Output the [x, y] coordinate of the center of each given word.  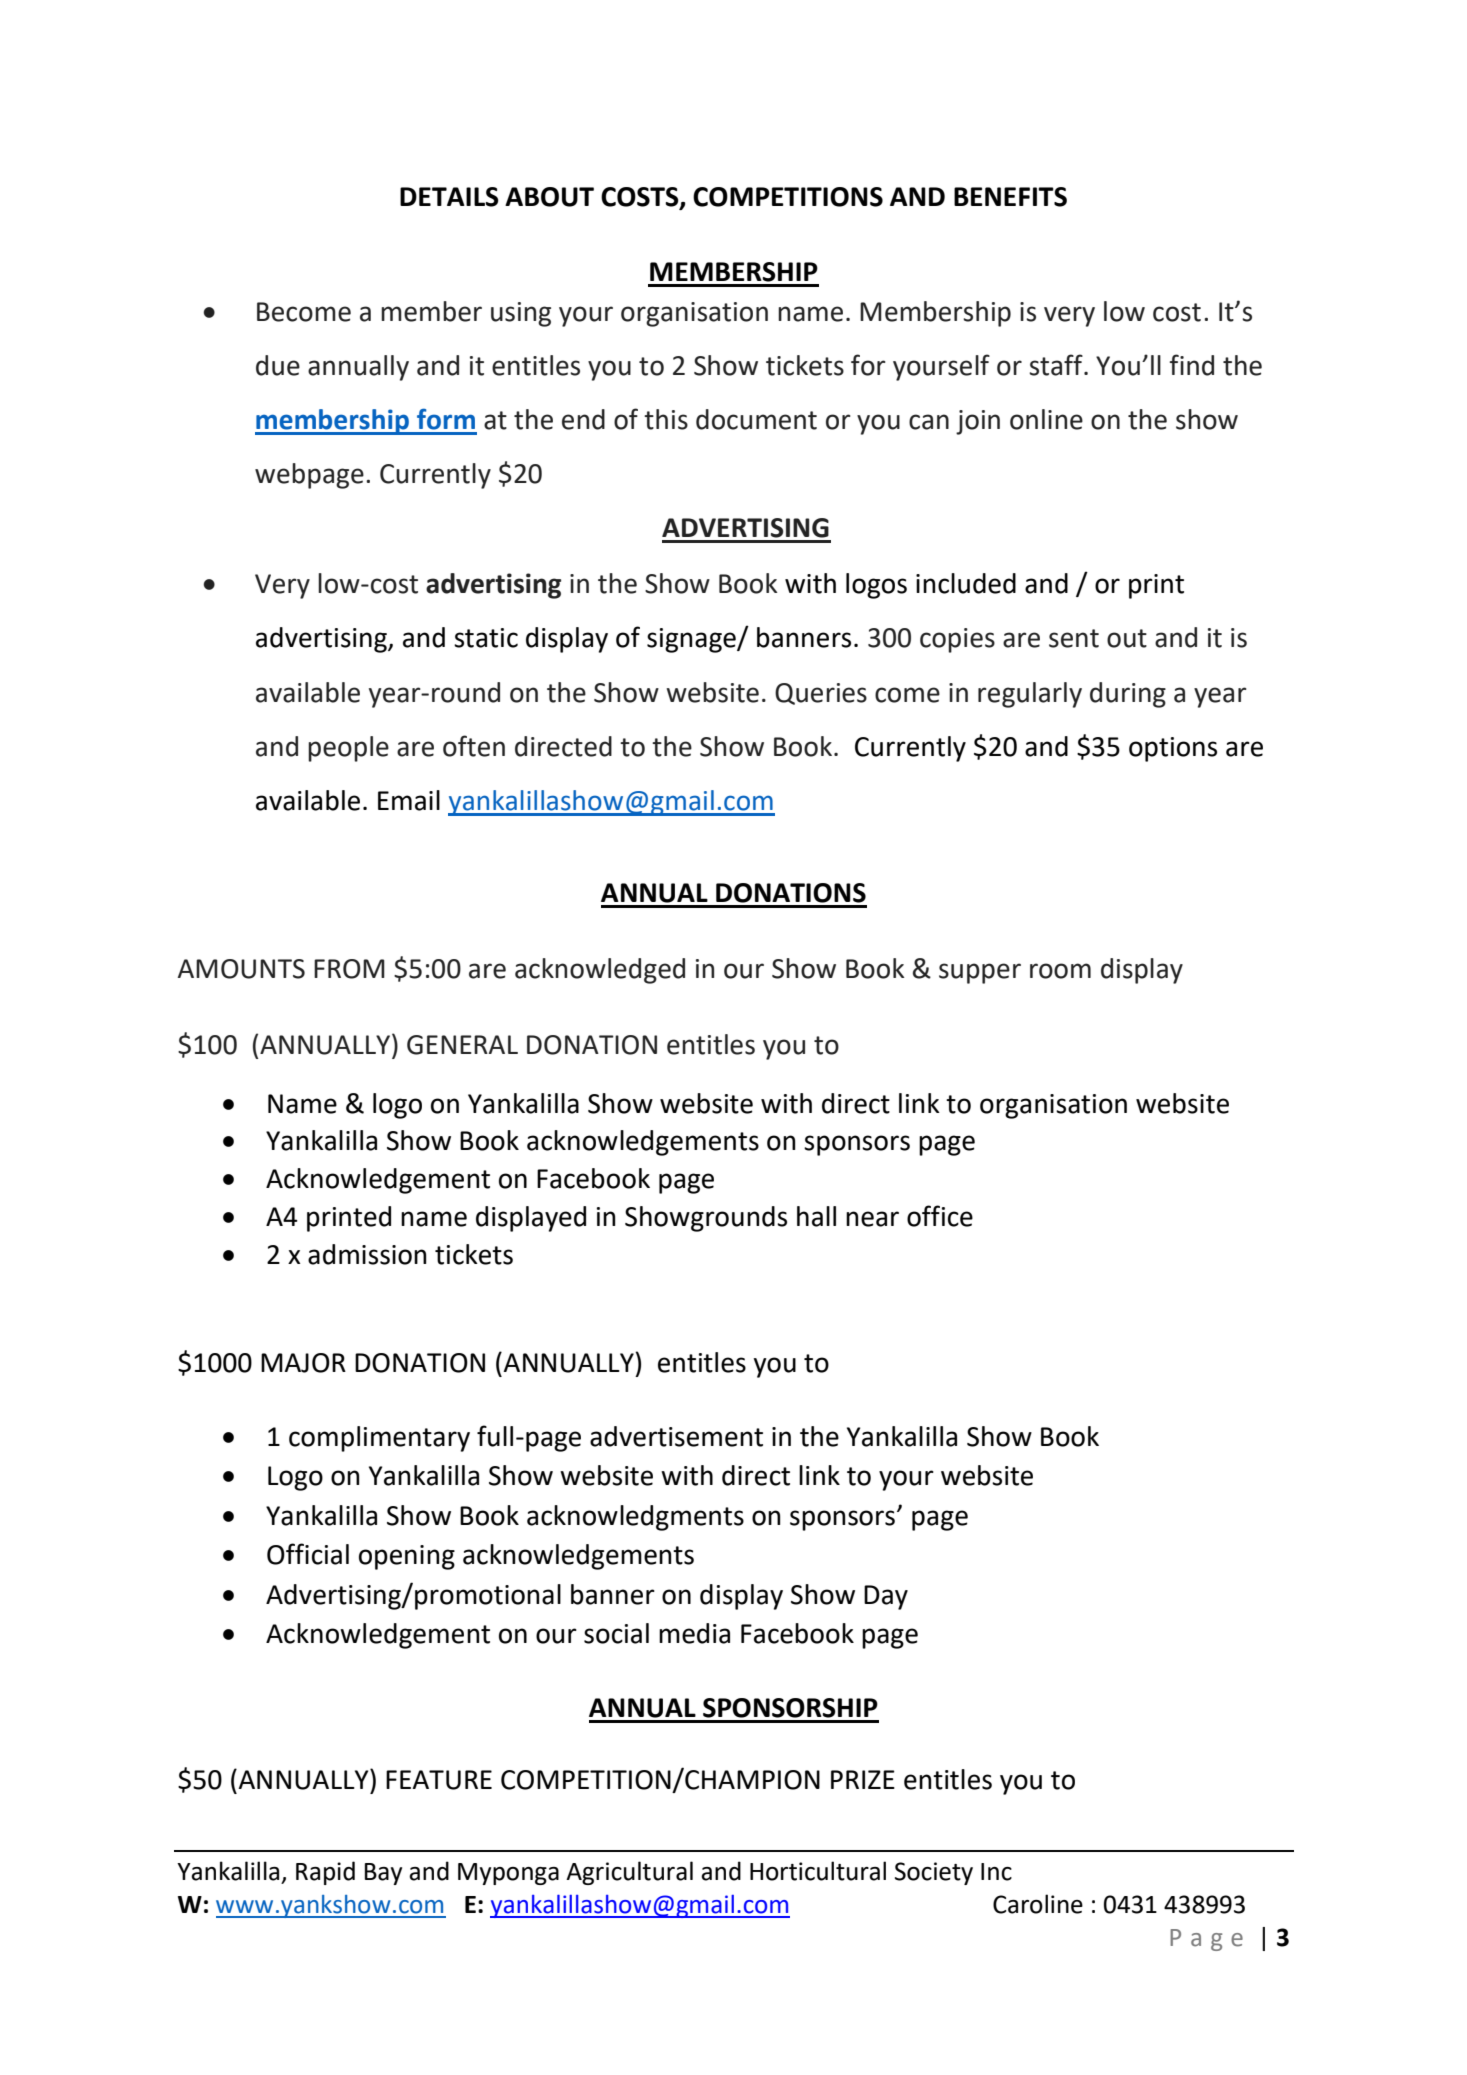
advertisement [676, 1436]
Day [886, 1597]
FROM [349, 969]
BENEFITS [1010, 197]
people [348, 749]
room [1060, 971]
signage [692, 640]
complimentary [379, 1439]
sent [1074, 638]
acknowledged [600, 971]
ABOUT [549, 197]
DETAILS [449, 197]
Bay [383, 1874]
